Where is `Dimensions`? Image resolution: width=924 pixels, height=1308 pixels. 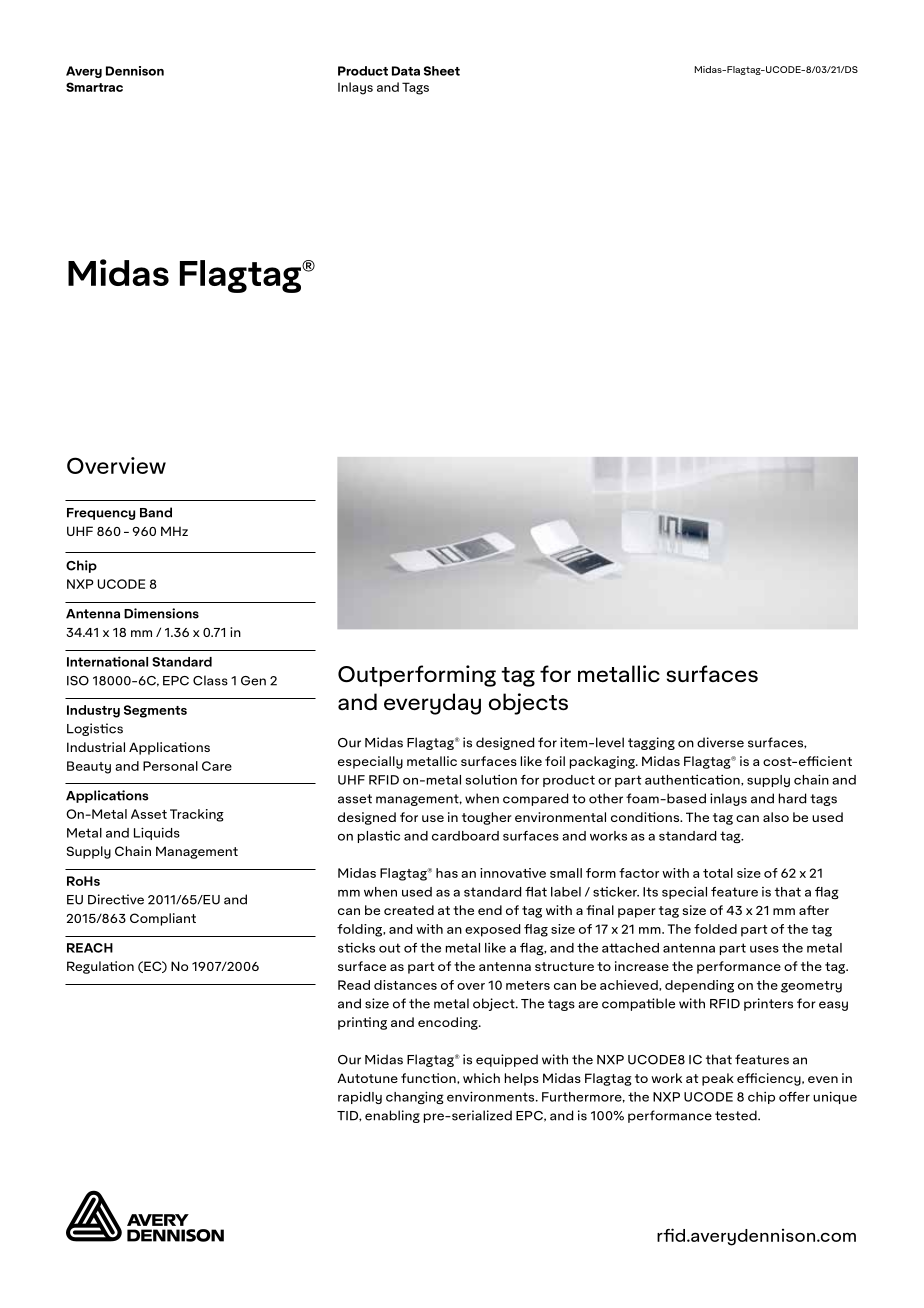 Dimensions is located at coordinates (161, 613).
